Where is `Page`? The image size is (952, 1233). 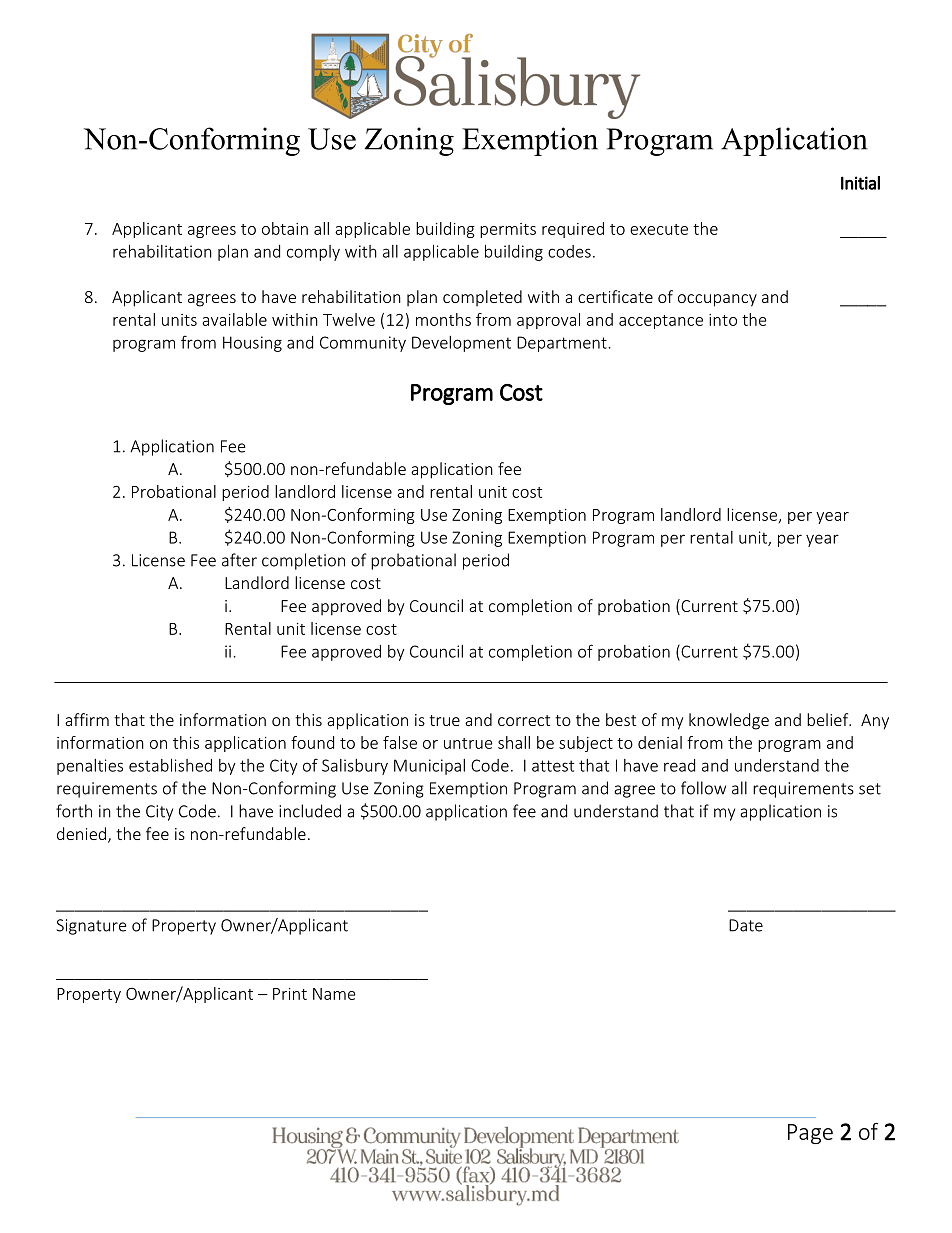 Page is located at coordinates (810, 1134).
